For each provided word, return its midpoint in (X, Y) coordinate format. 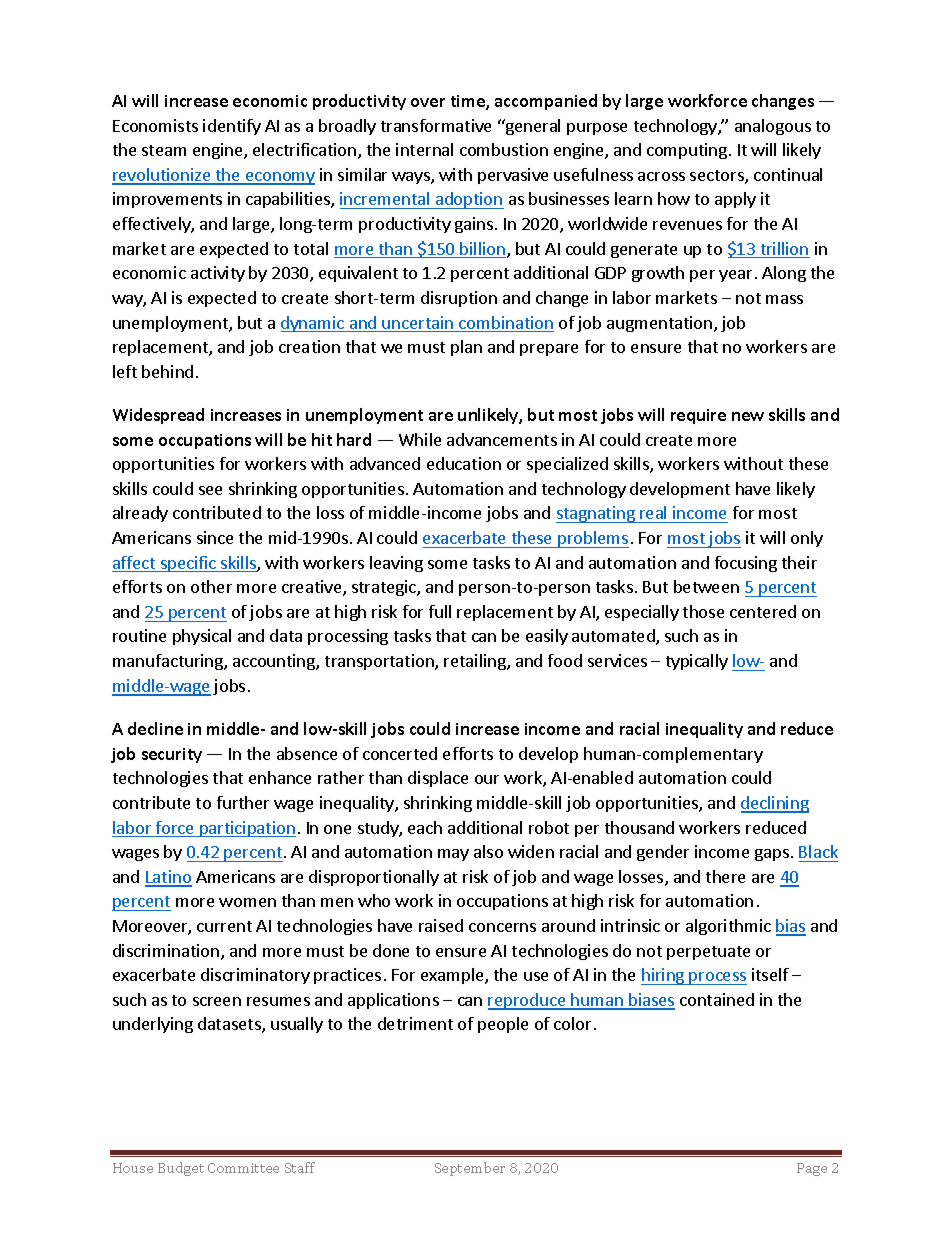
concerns (502, 927)
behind (167, 371)
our (487, 779)
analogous (773, 127)
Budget (181, 1169)
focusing (746, 564)
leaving (396, 564)
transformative (436, 125)
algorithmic (728, 927)
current (224, 926)
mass (784, 299)
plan (466, 348)
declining (775, 804)
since (215, 537)
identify (232, 127)
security (172, 755)
